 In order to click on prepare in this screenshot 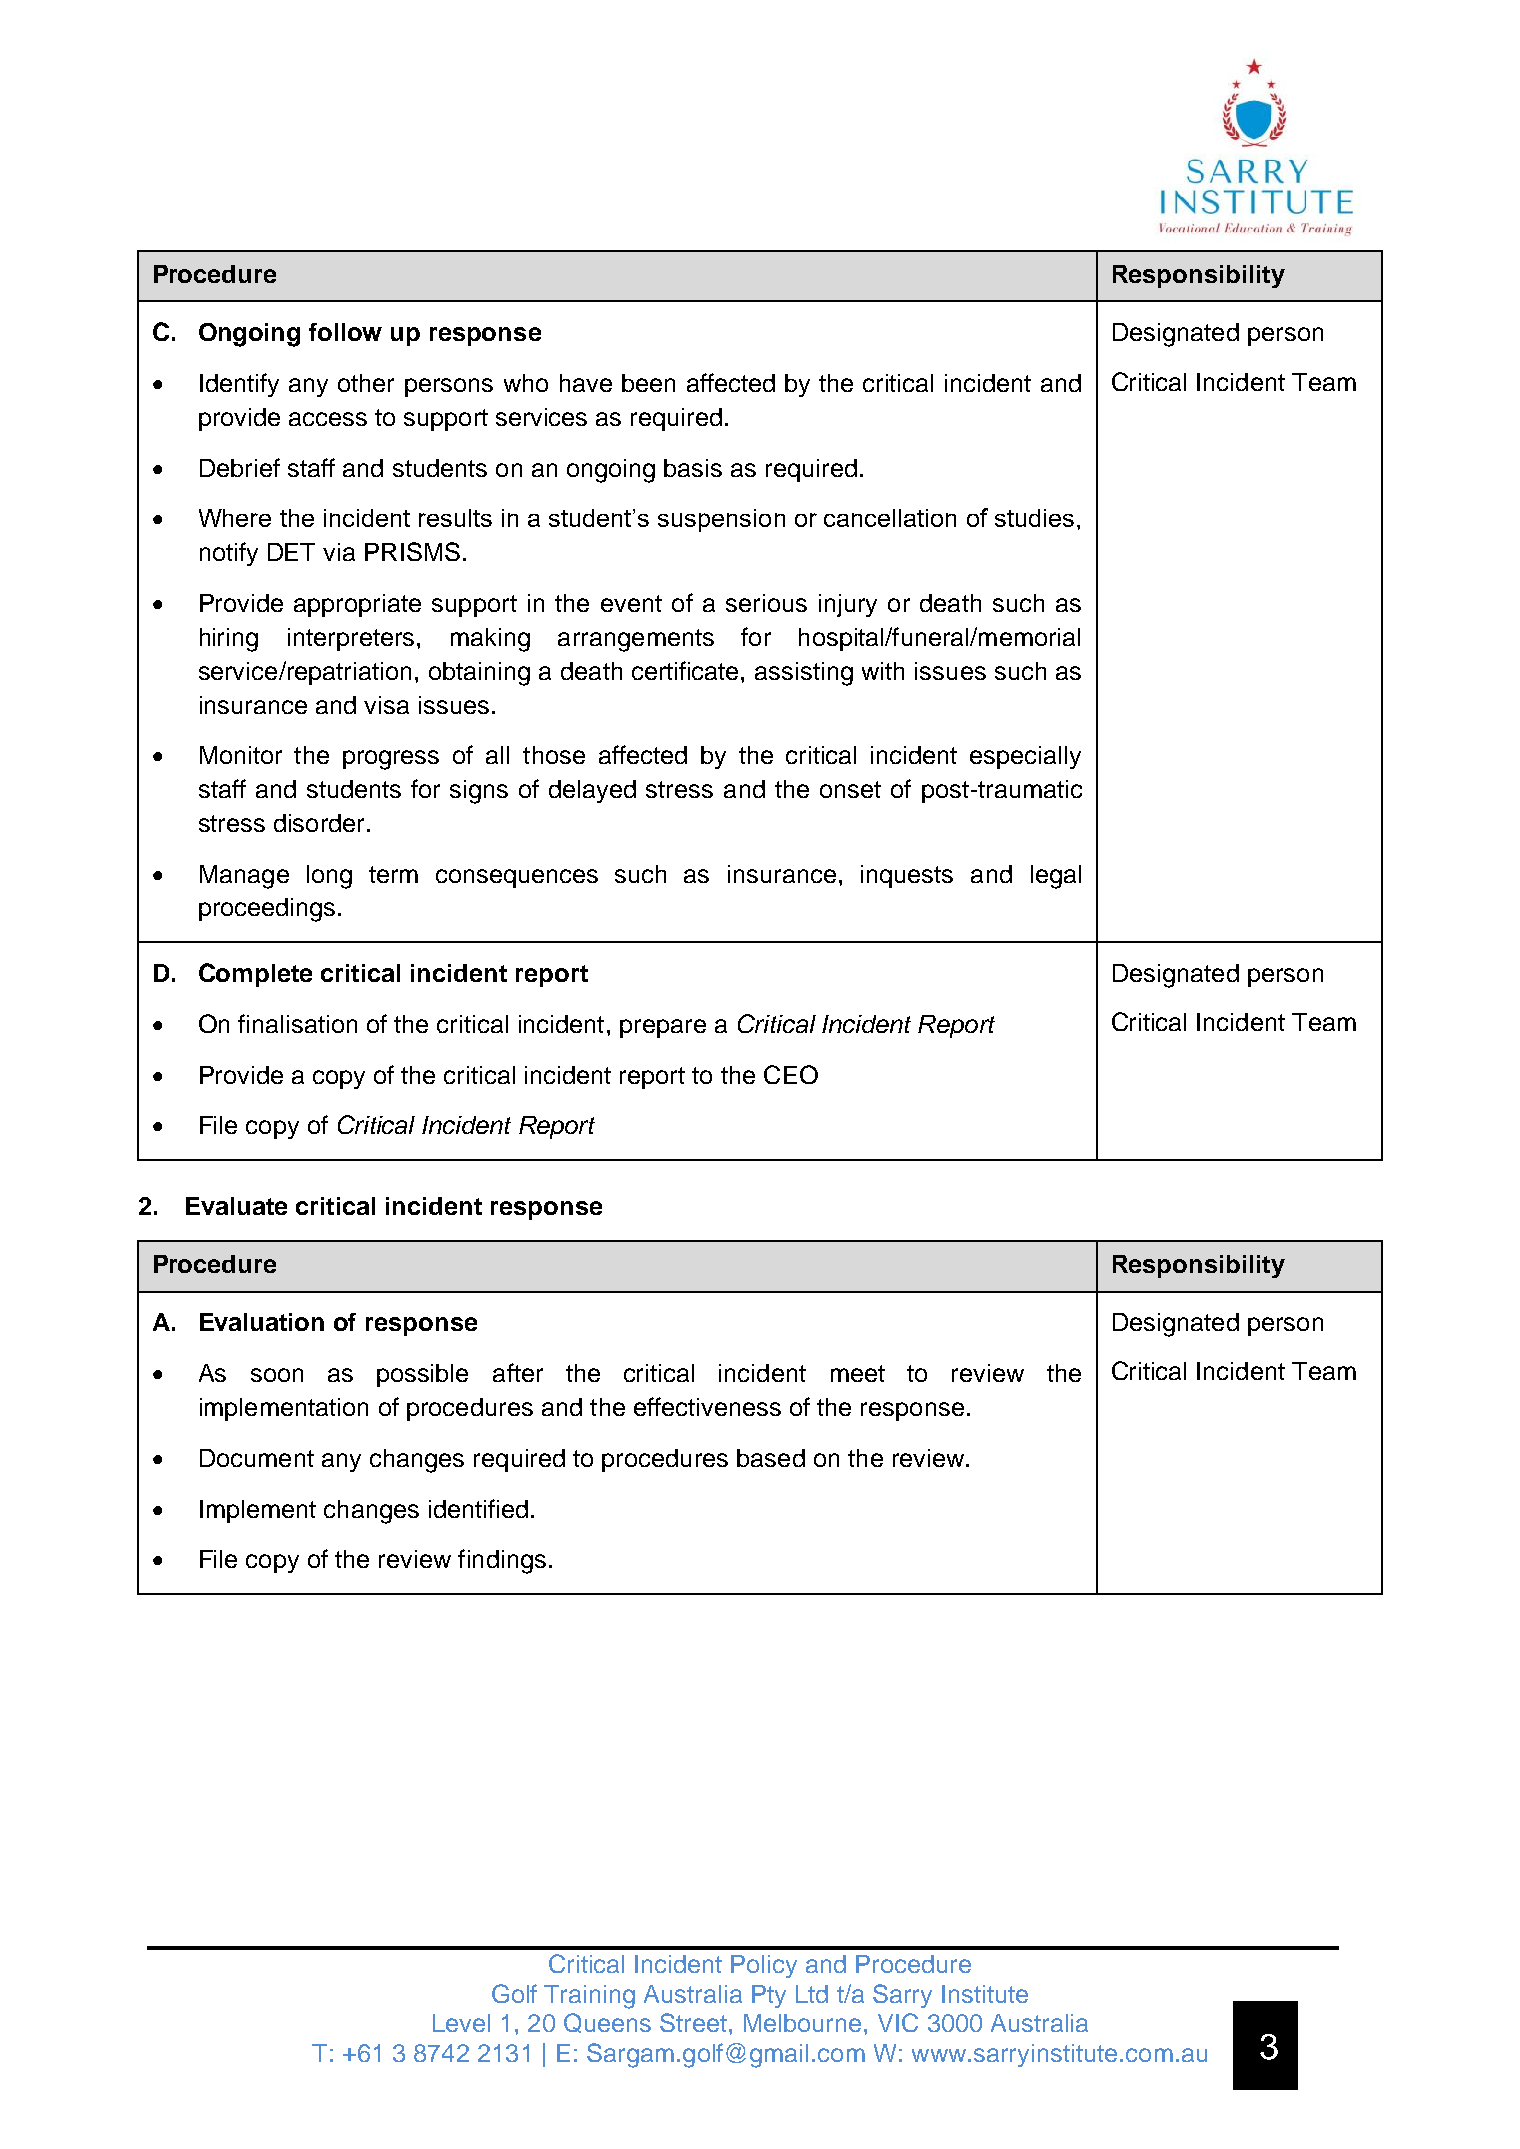, I will do `click(663, 1028)`.
